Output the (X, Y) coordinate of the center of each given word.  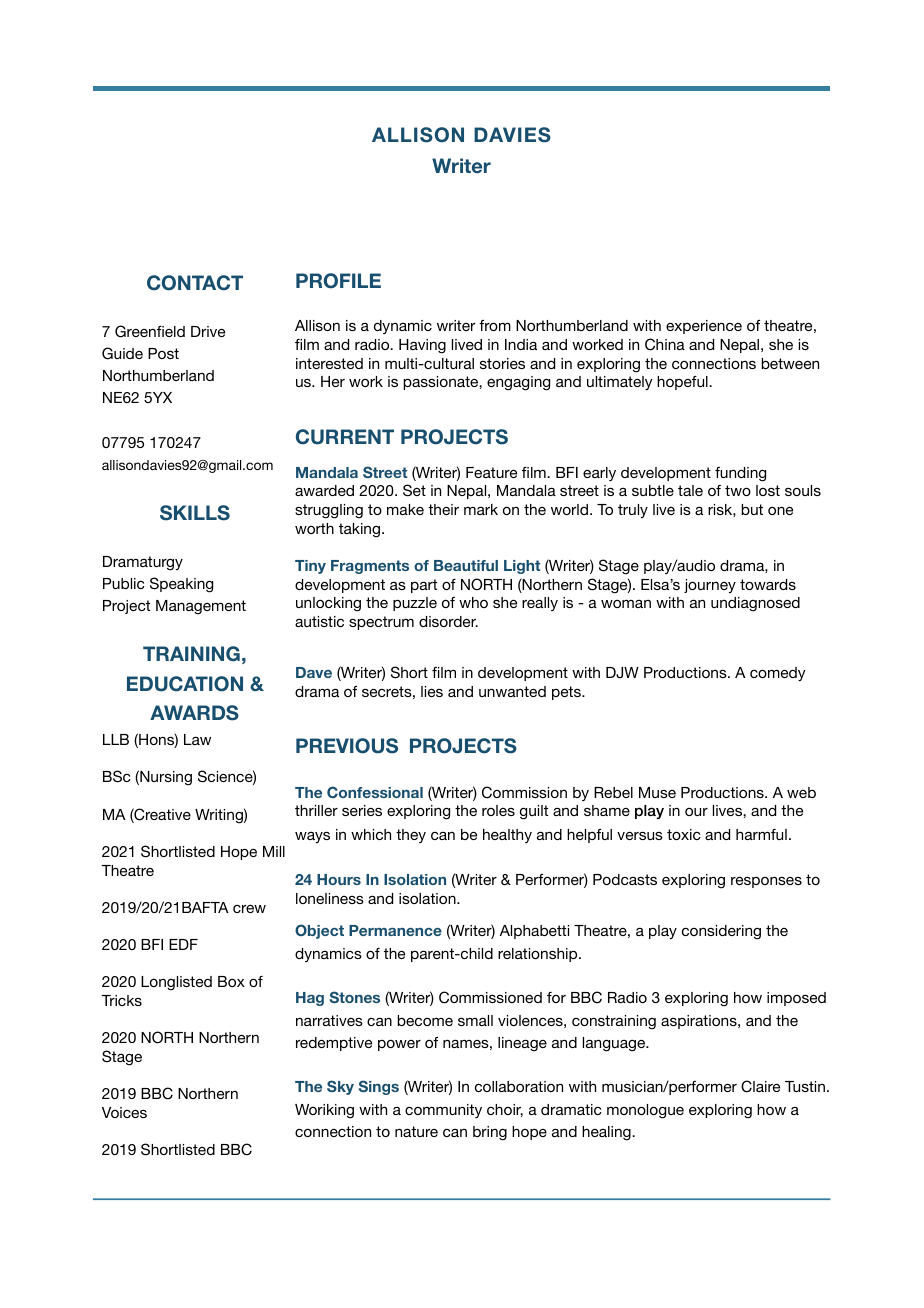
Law (197, 739)
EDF (183, 944)
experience (704, 327)
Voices (124, 1112)
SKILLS (195, 513)
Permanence (395, 930)
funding (740, 474)
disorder (448, 621)
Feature (491, 472)
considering (721, 932)
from (495, 325)
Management (201, 607)
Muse (657, 792)
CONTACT (195, 283)
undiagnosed (755, 604)
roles (498, 810)
